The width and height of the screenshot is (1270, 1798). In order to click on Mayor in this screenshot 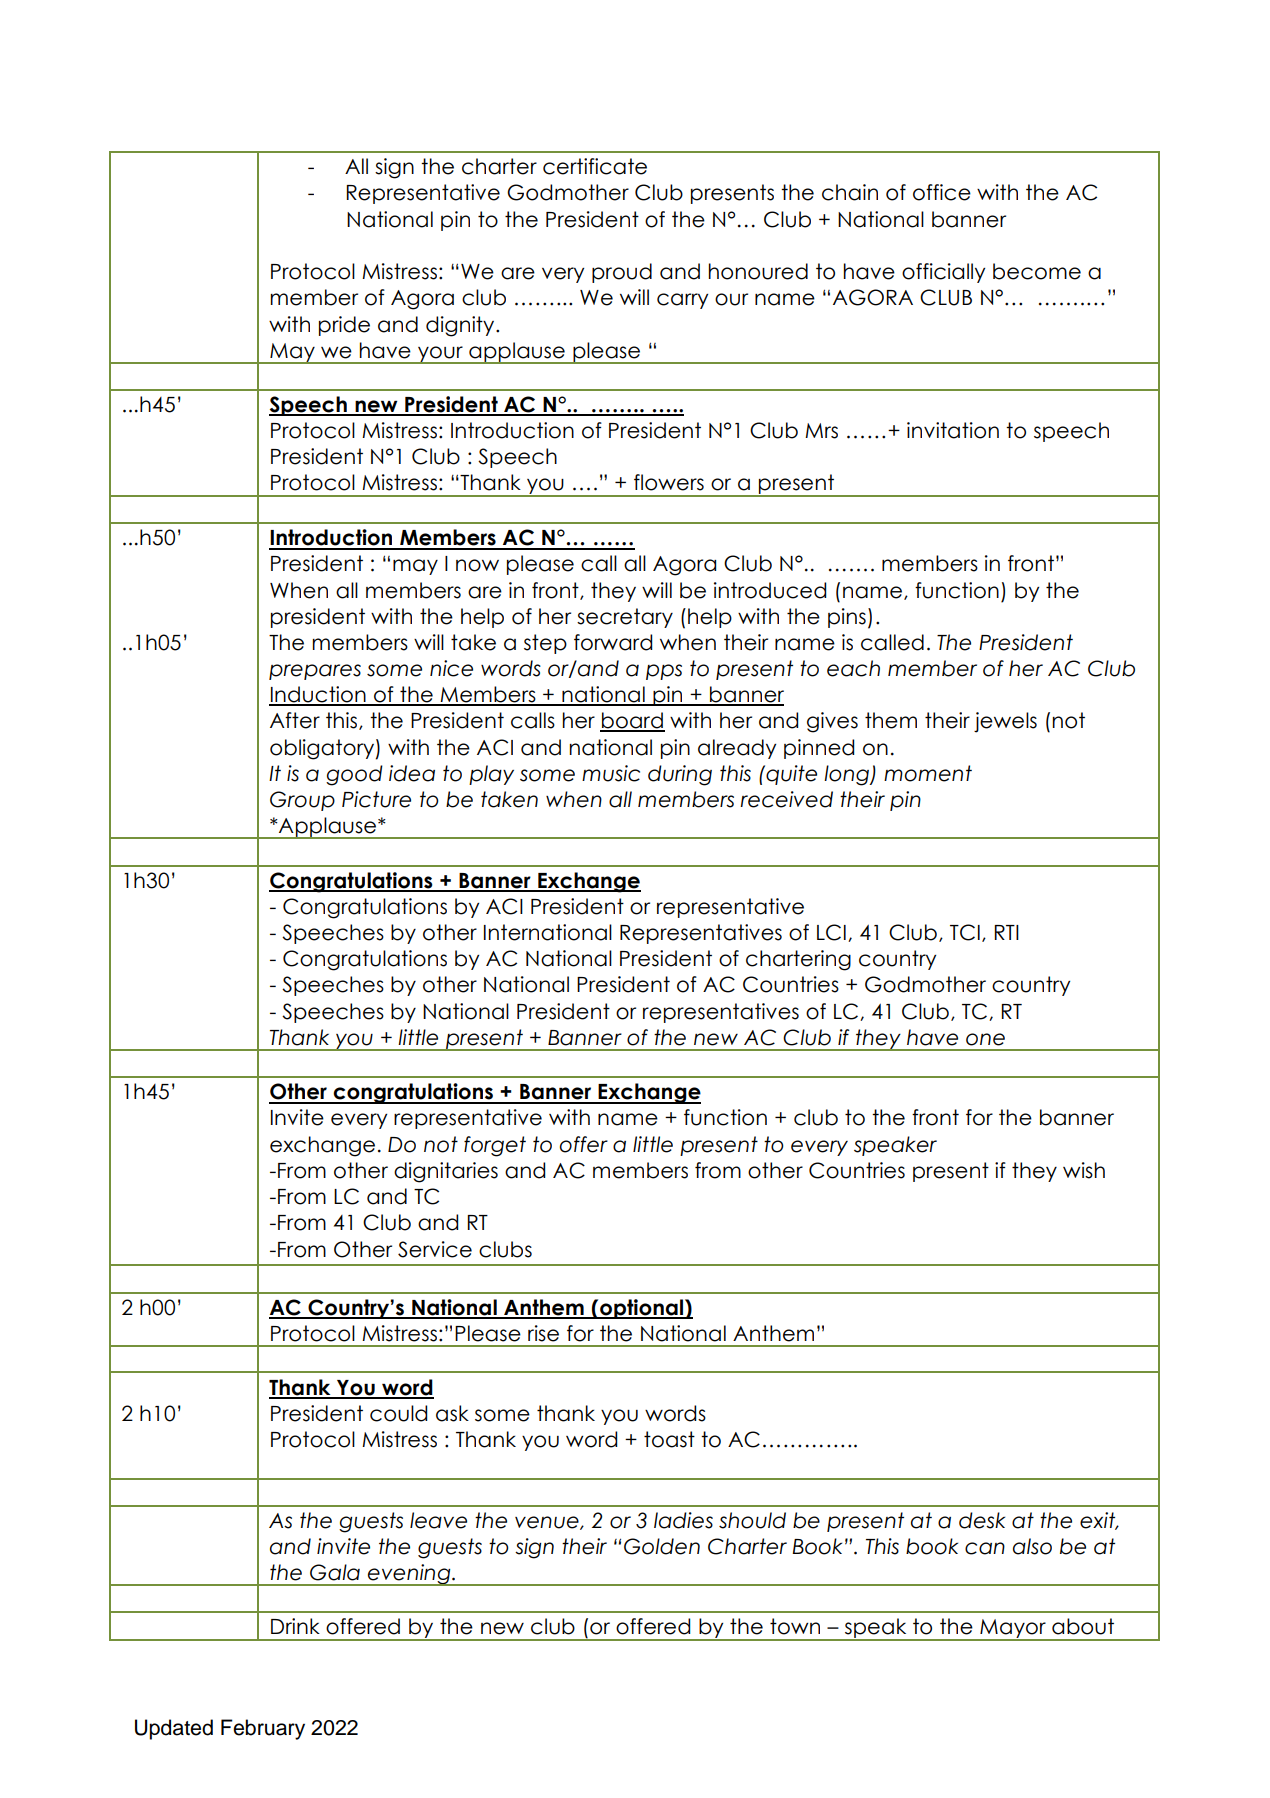, I will do `click(1013, 1630)`.
